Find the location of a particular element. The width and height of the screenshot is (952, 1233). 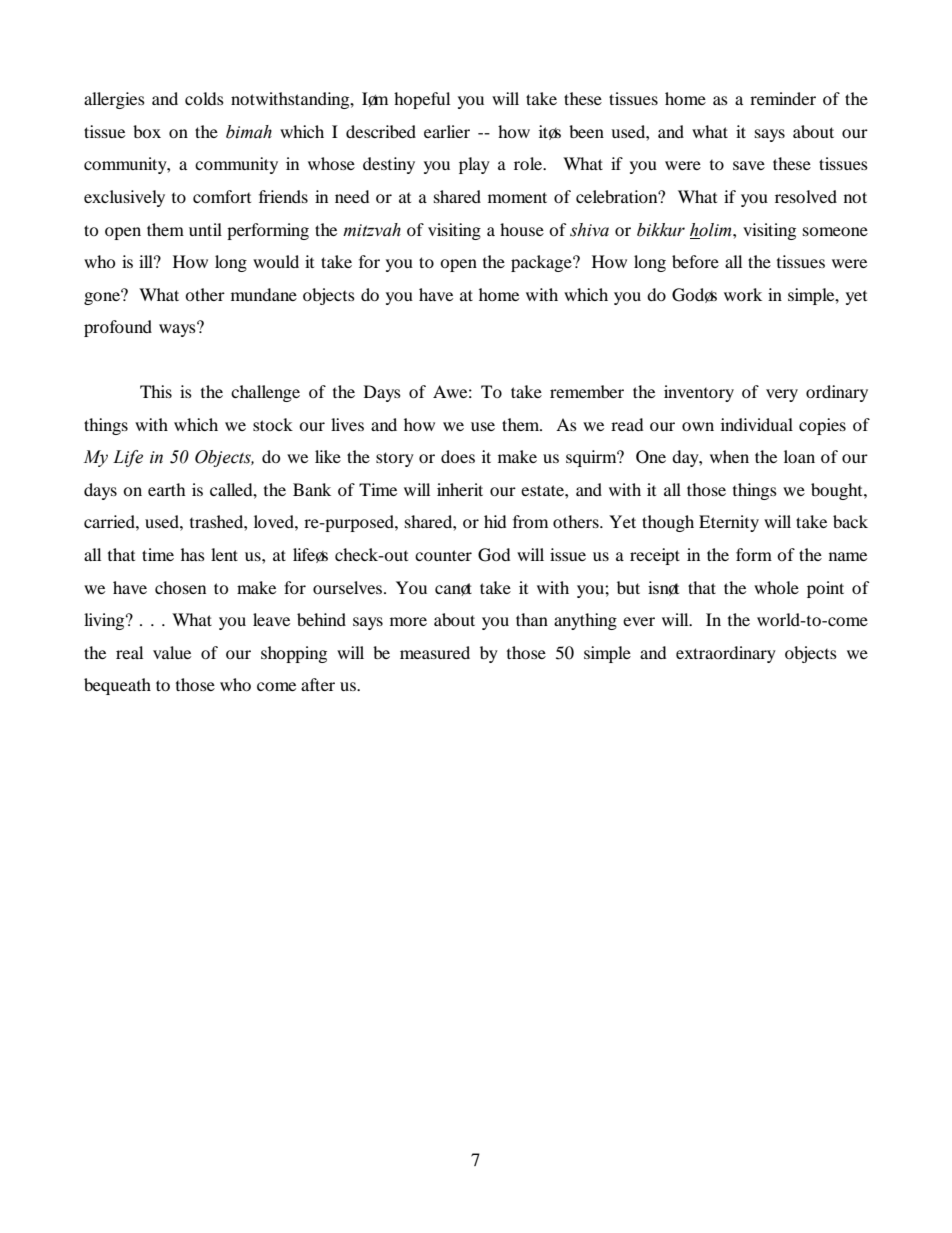

work is located at coordinates (743, 294).
